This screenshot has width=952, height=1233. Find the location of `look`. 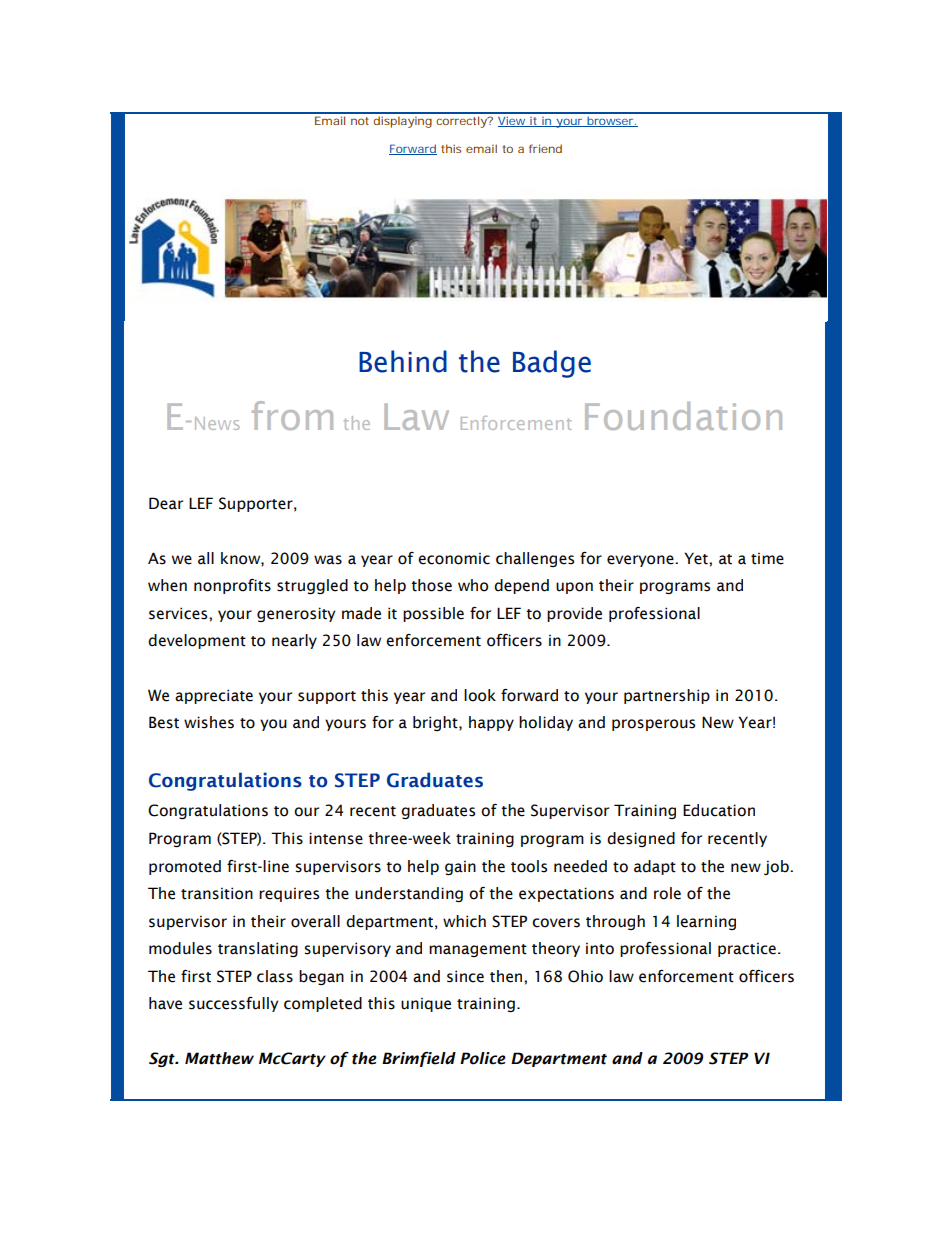

look is located at coordinates (480, 695).
